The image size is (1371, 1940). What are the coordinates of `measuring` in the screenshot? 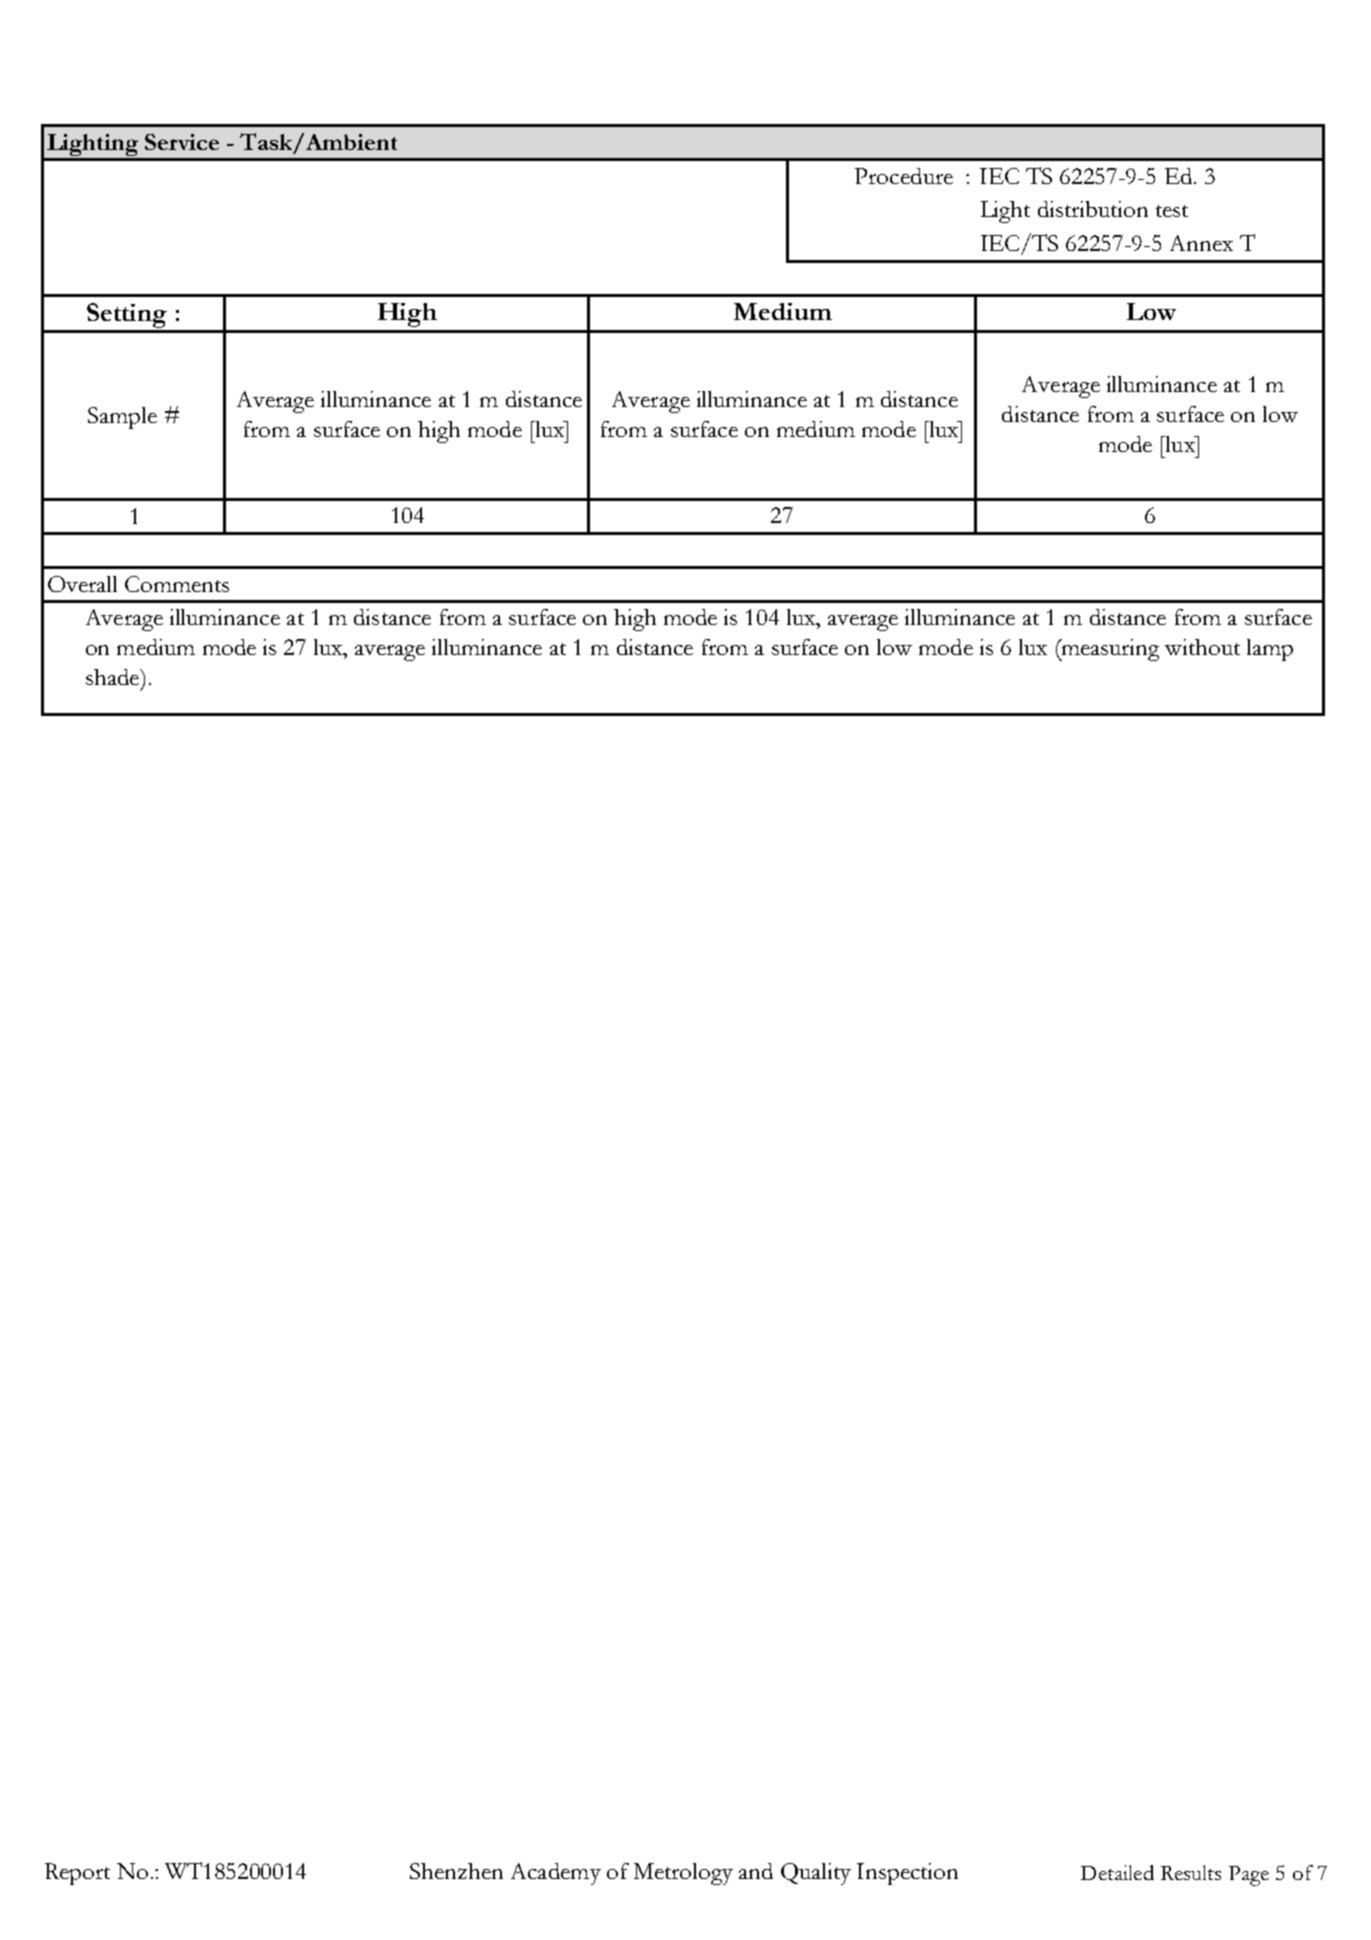 It's located at (1109, 650).
